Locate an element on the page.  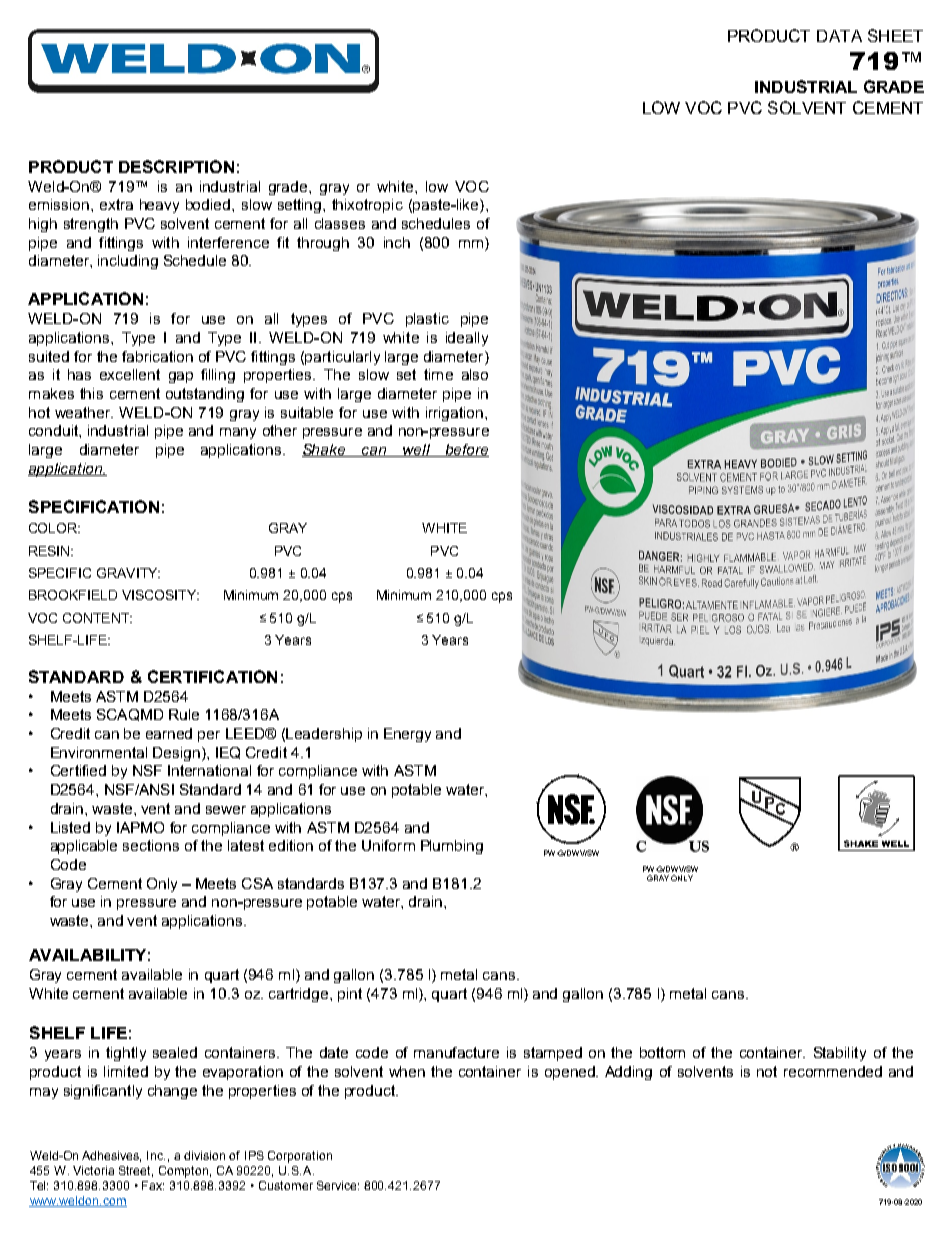
DATA is located at coordinates (839, 36).
